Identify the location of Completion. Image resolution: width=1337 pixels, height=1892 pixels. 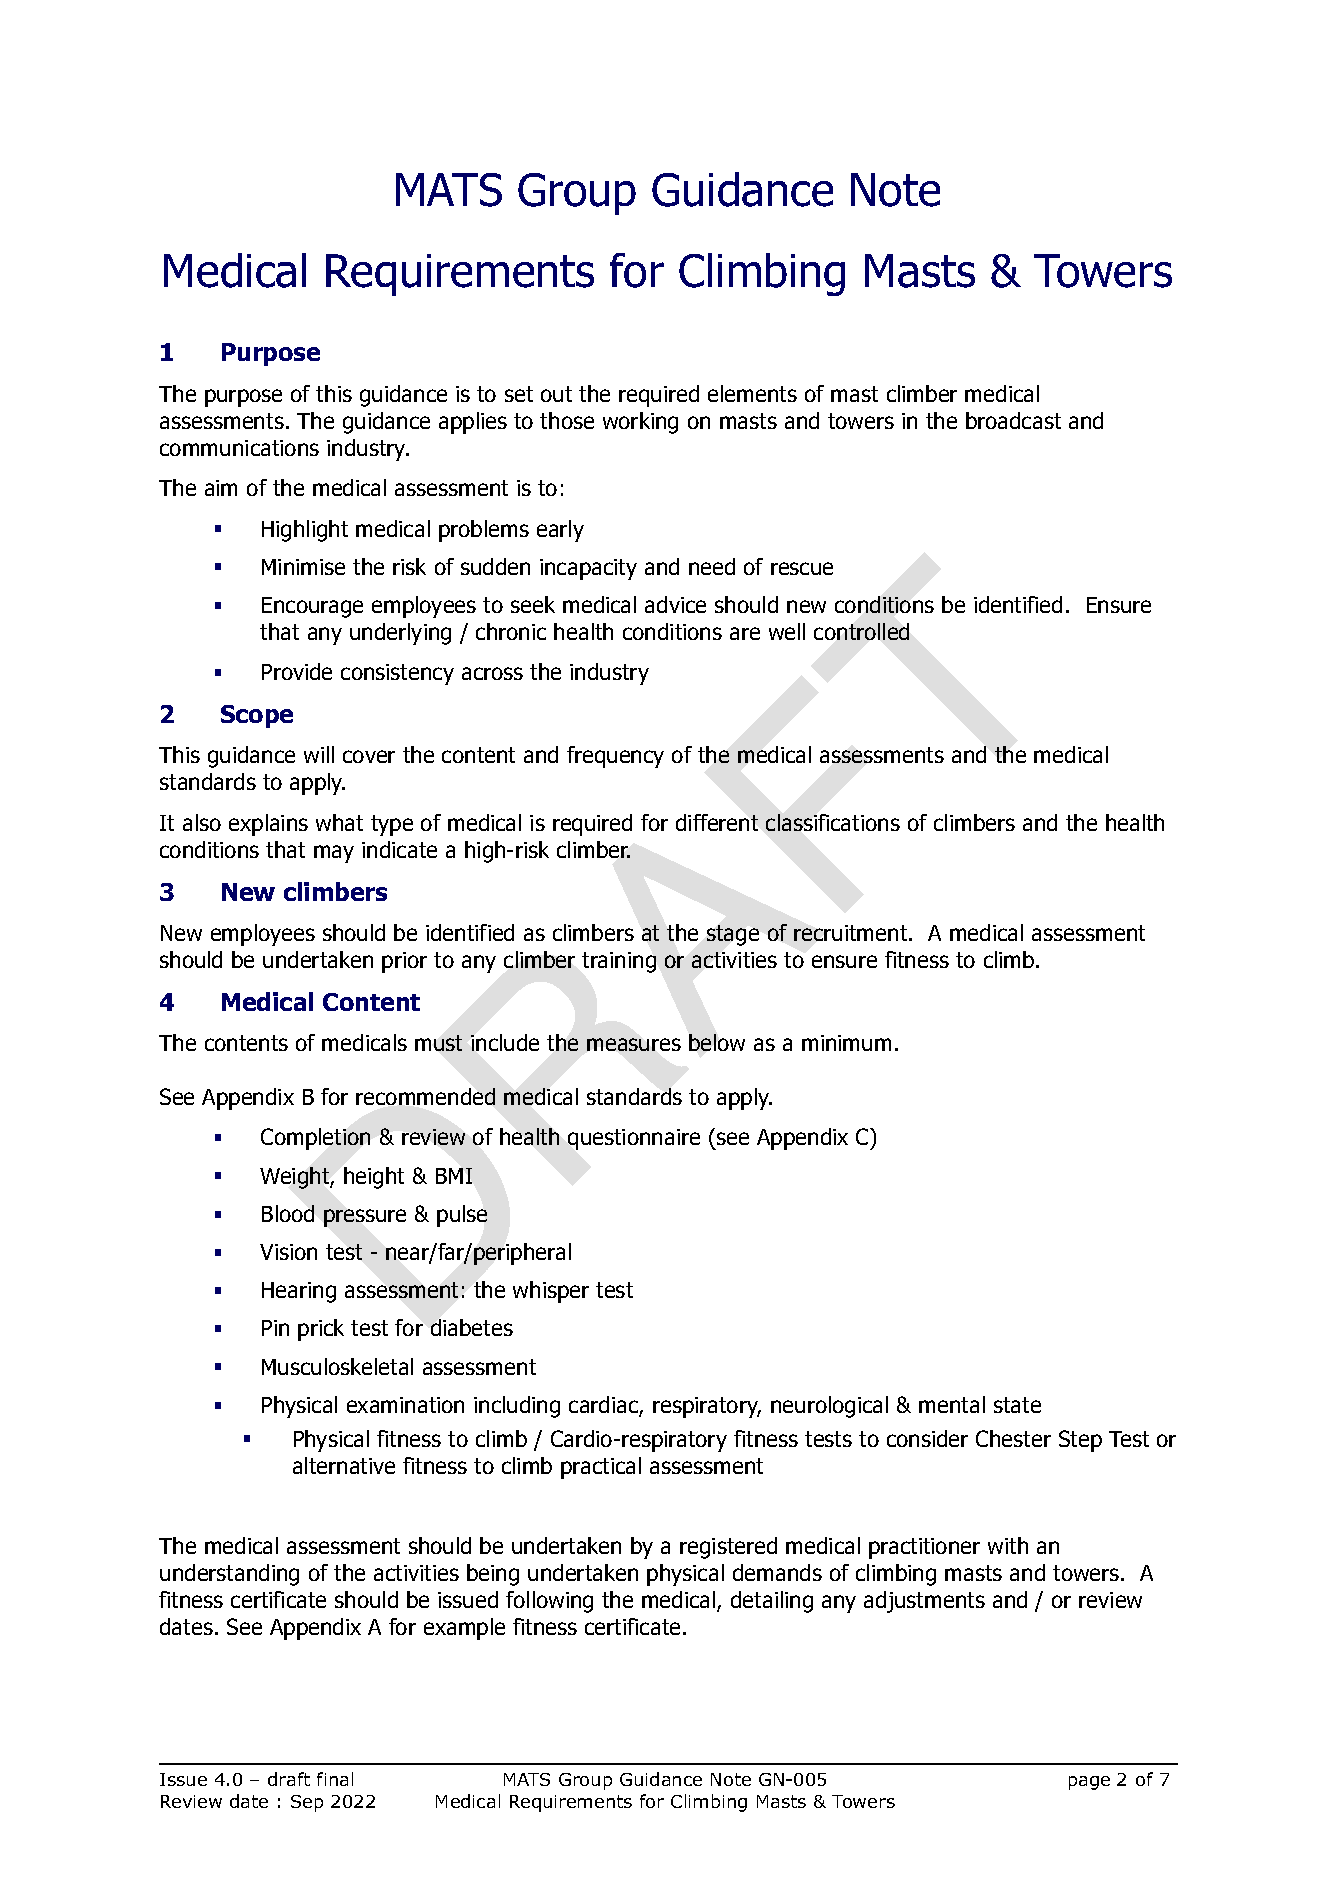
(315, 1139).
